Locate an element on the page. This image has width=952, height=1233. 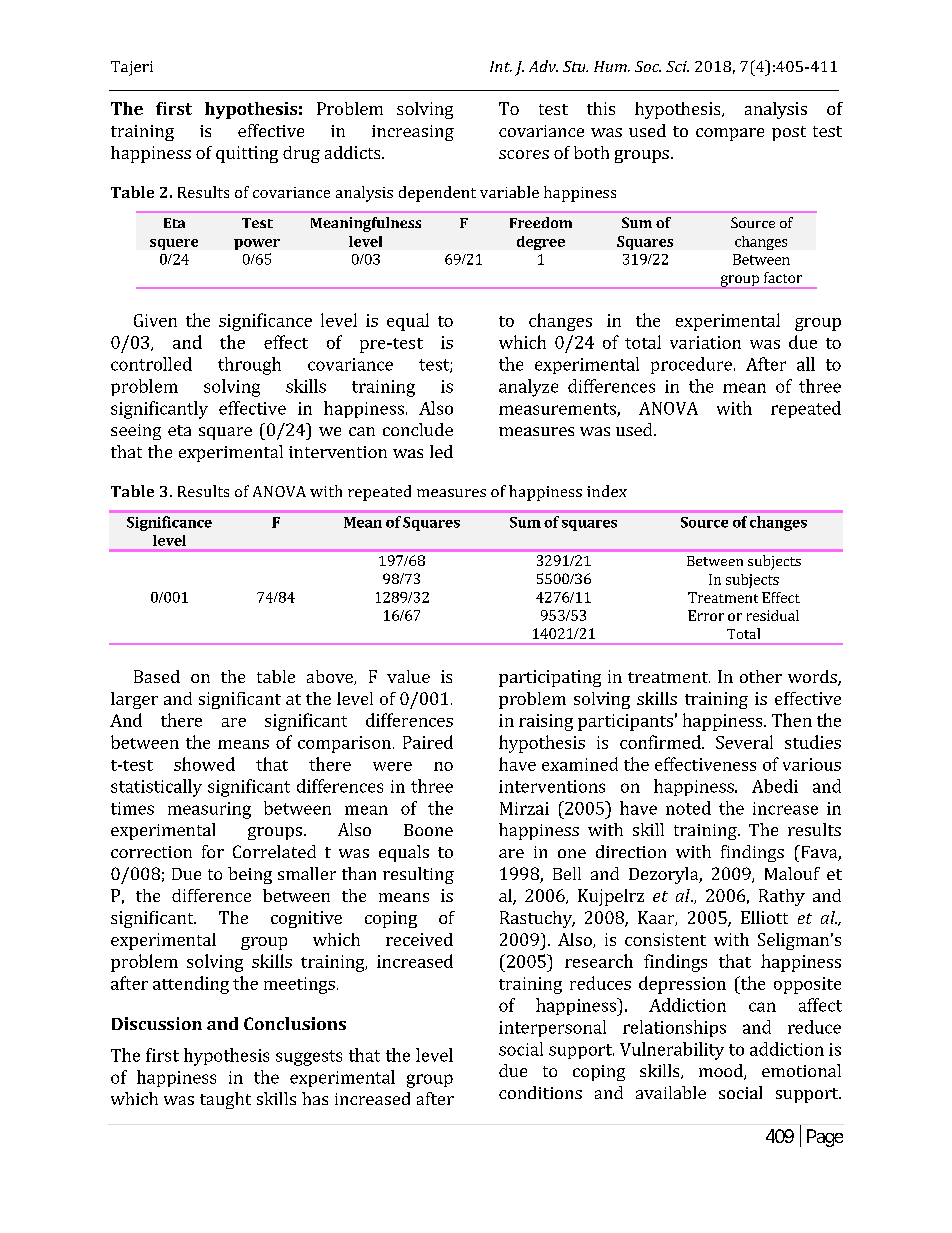
quitting is located at coordinates (247, 154).
